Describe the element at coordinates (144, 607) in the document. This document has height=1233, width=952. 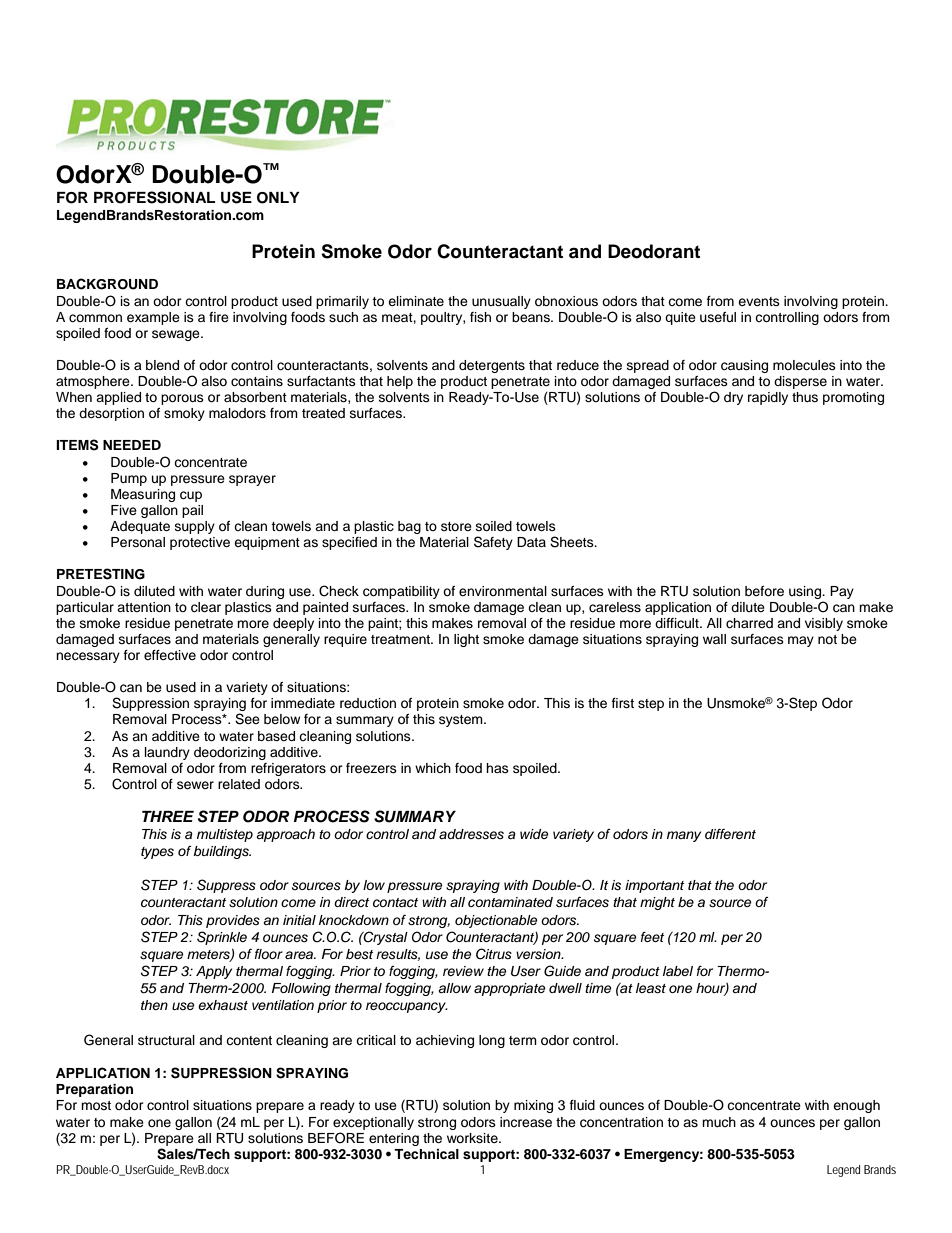
I see `attention` at that location.
